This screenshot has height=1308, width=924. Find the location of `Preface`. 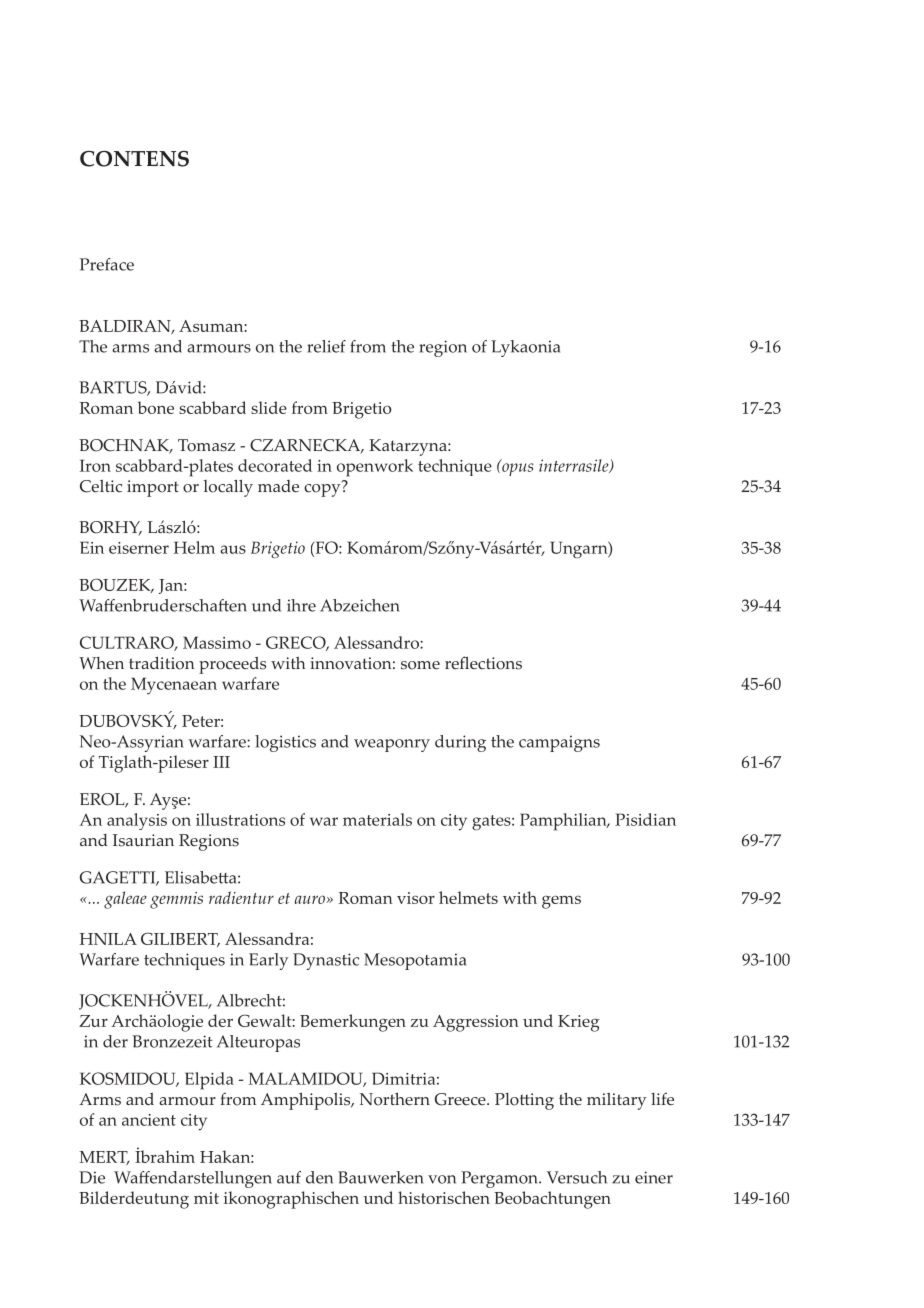

Preface is located at coordinates (107, 264).
